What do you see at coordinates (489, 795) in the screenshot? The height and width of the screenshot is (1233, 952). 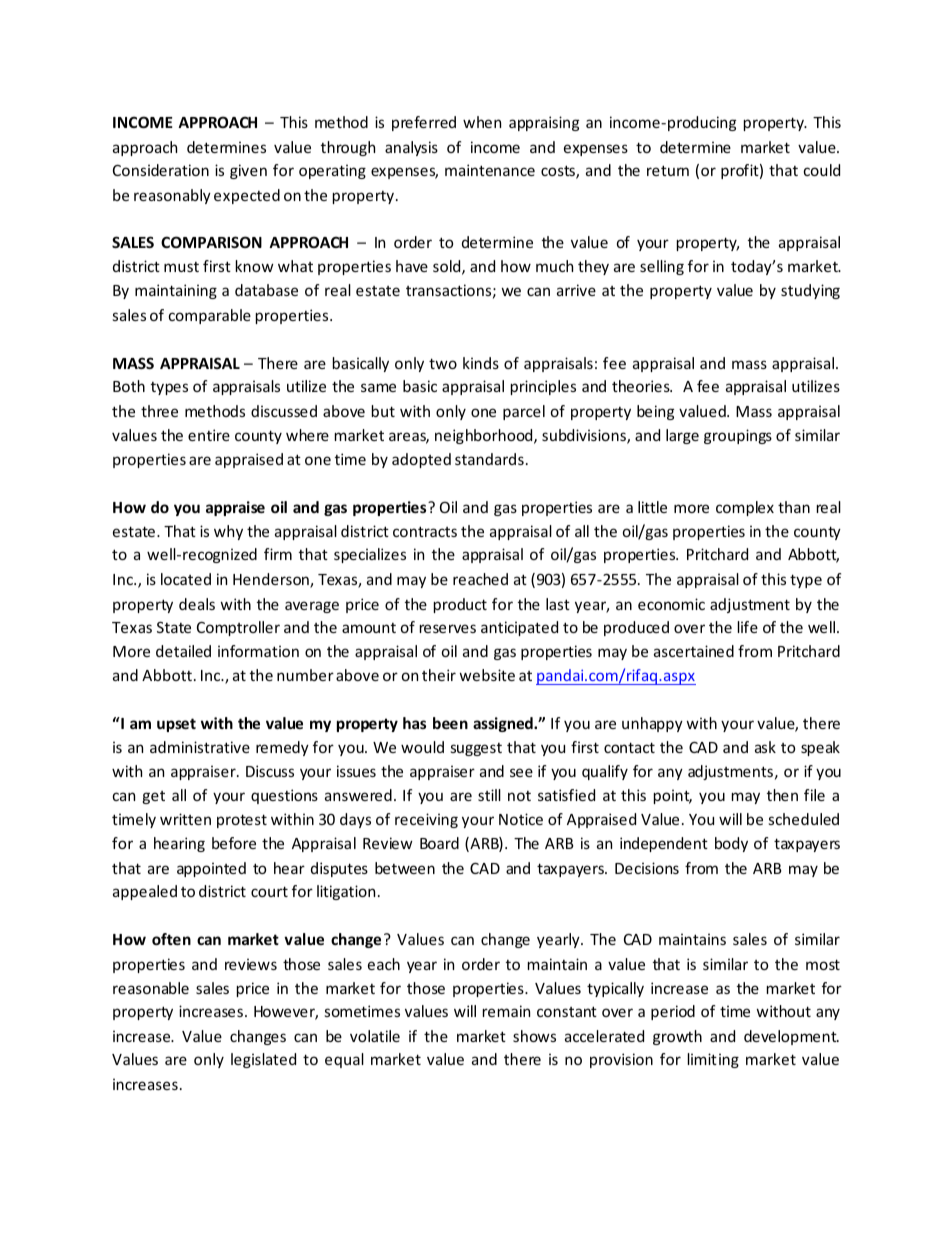 I see `still` at bounding box center [489, 795].
